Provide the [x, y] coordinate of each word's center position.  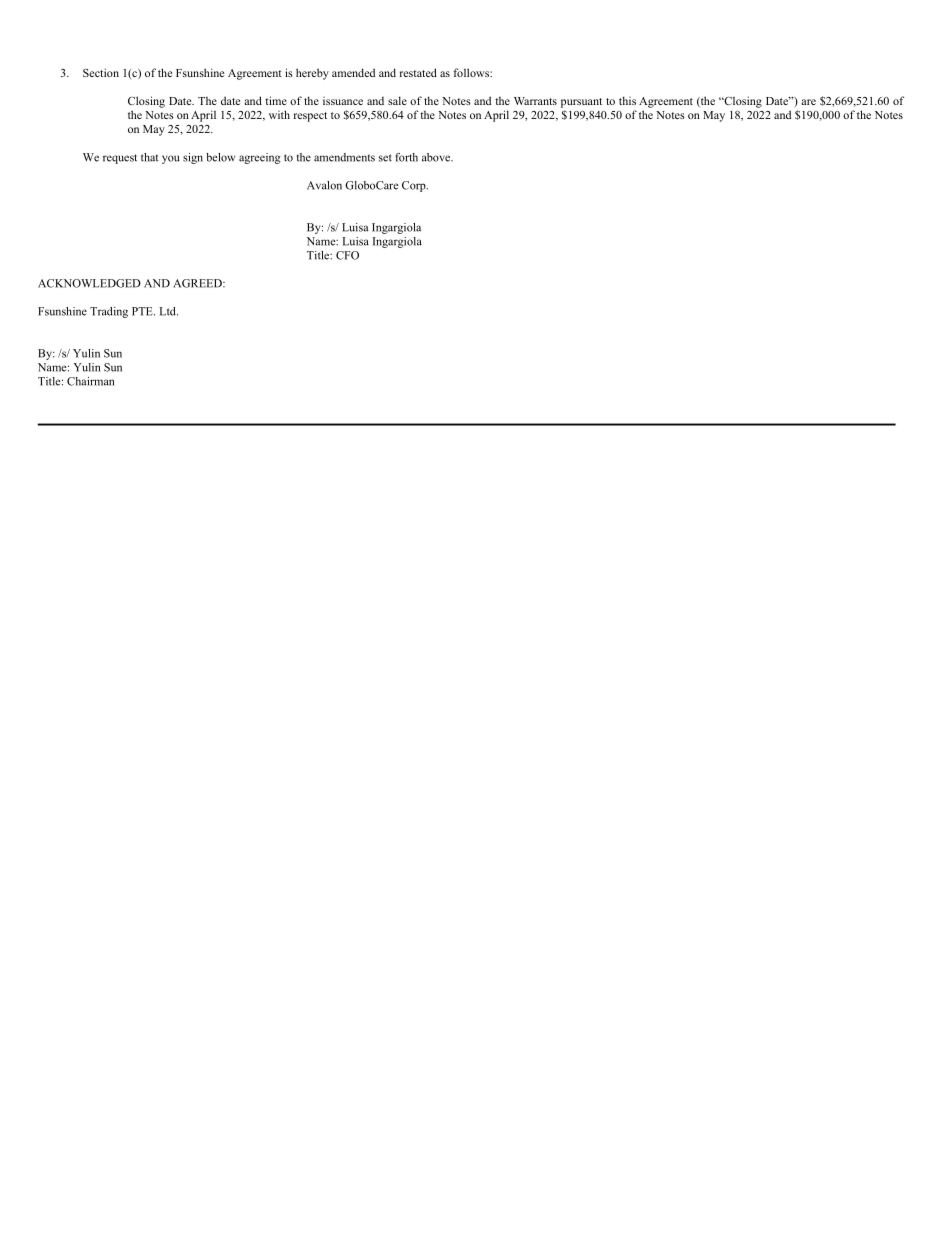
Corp [415, 186]
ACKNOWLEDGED [89, 283]
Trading [109, 312]
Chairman [90, 381]
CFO [347, 255]
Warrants [535, 101]
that [150, 157]
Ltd [168, 311]
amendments [344, 157]
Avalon [324, 185]
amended [353, 72]
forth [406, 157]
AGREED [198, 283]
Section [101, 72]
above [437, 157]
